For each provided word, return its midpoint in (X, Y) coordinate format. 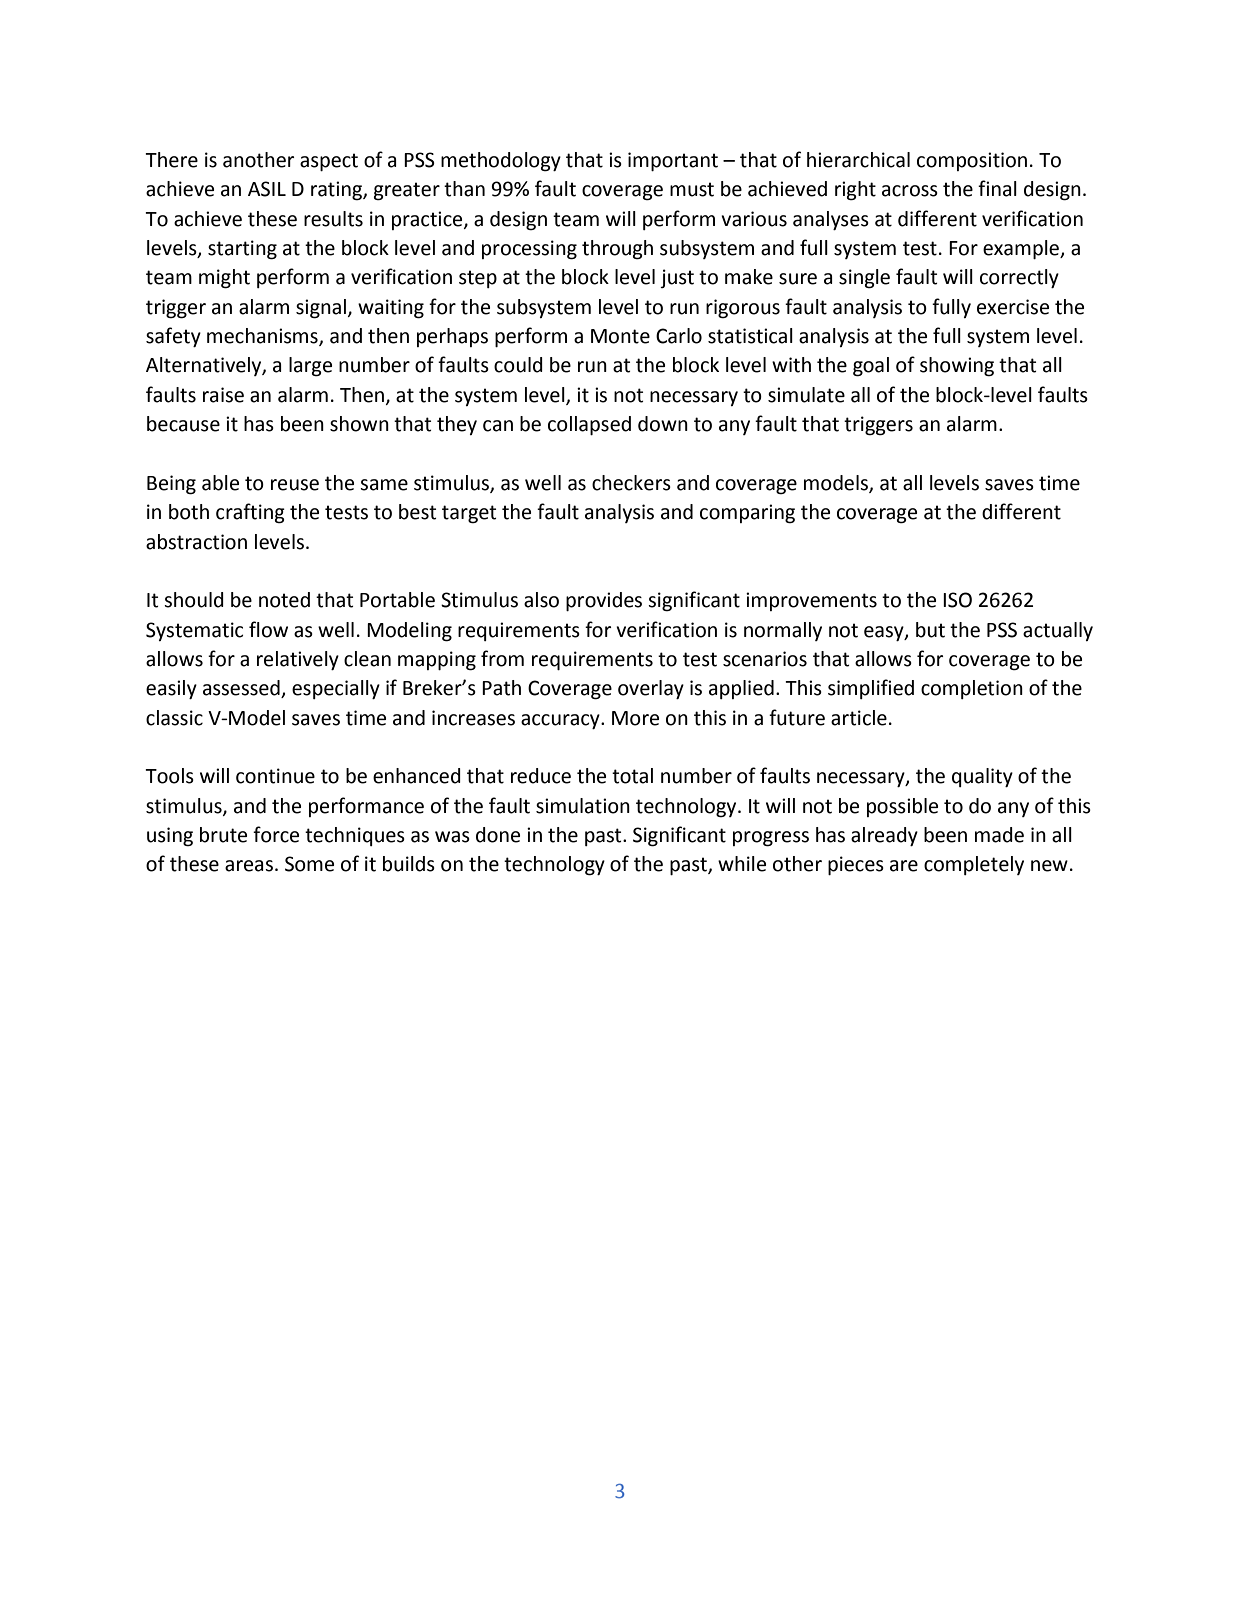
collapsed (589, 425)
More (635, 718)
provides (604, 601)
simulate (806, 395)
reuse (295, 485)
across (910, 191)
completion (972, 689)
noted (284, 600)
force (276, 834)
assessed (242, 689)
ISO (957, 600)
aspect (329, 162)
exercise (1013, 307)
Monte (620, 336)
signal (321, 309)
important (673, 161)
